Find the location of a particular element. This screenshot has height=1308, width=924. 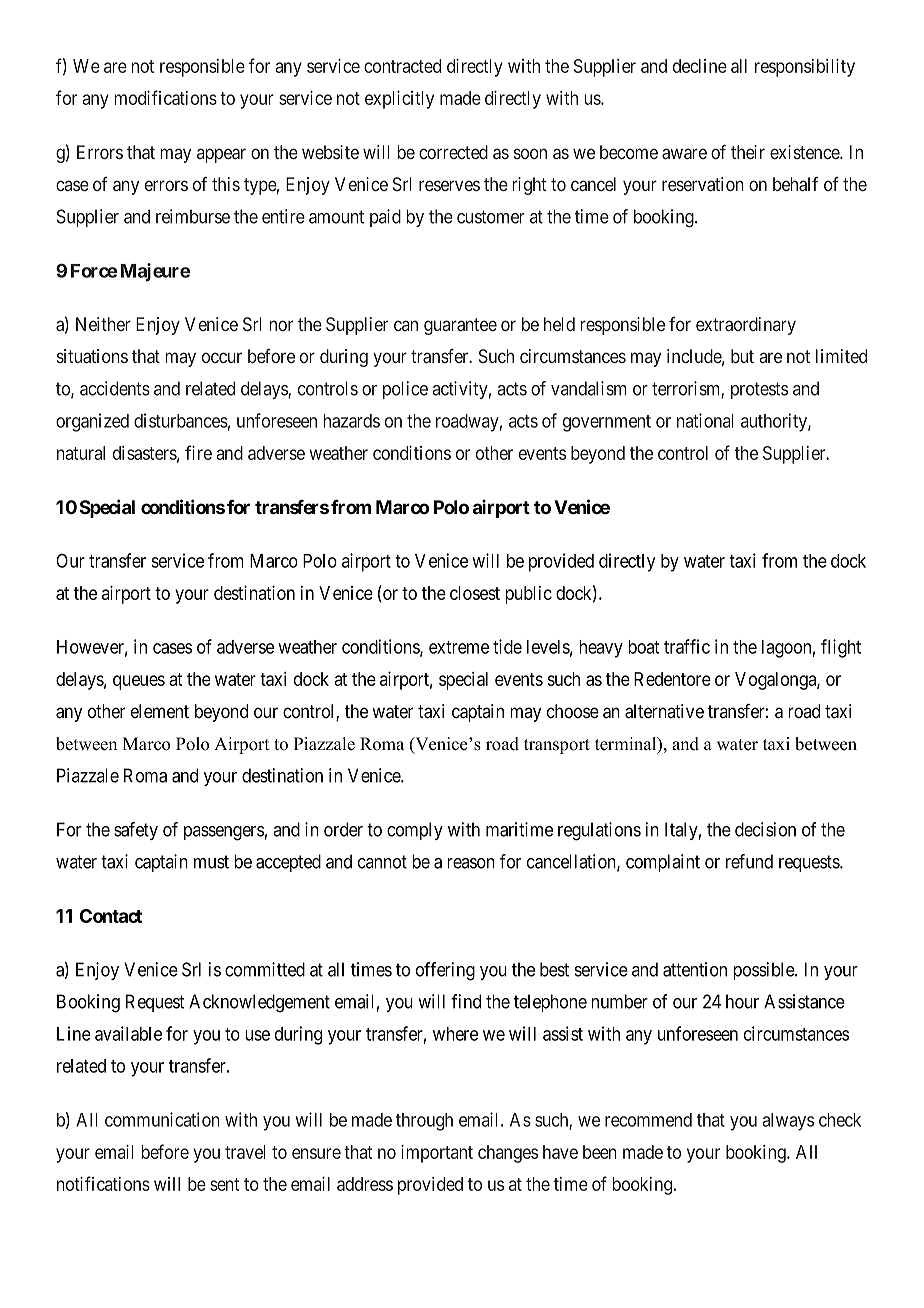

communication is located at coordinates (162, 1119).
